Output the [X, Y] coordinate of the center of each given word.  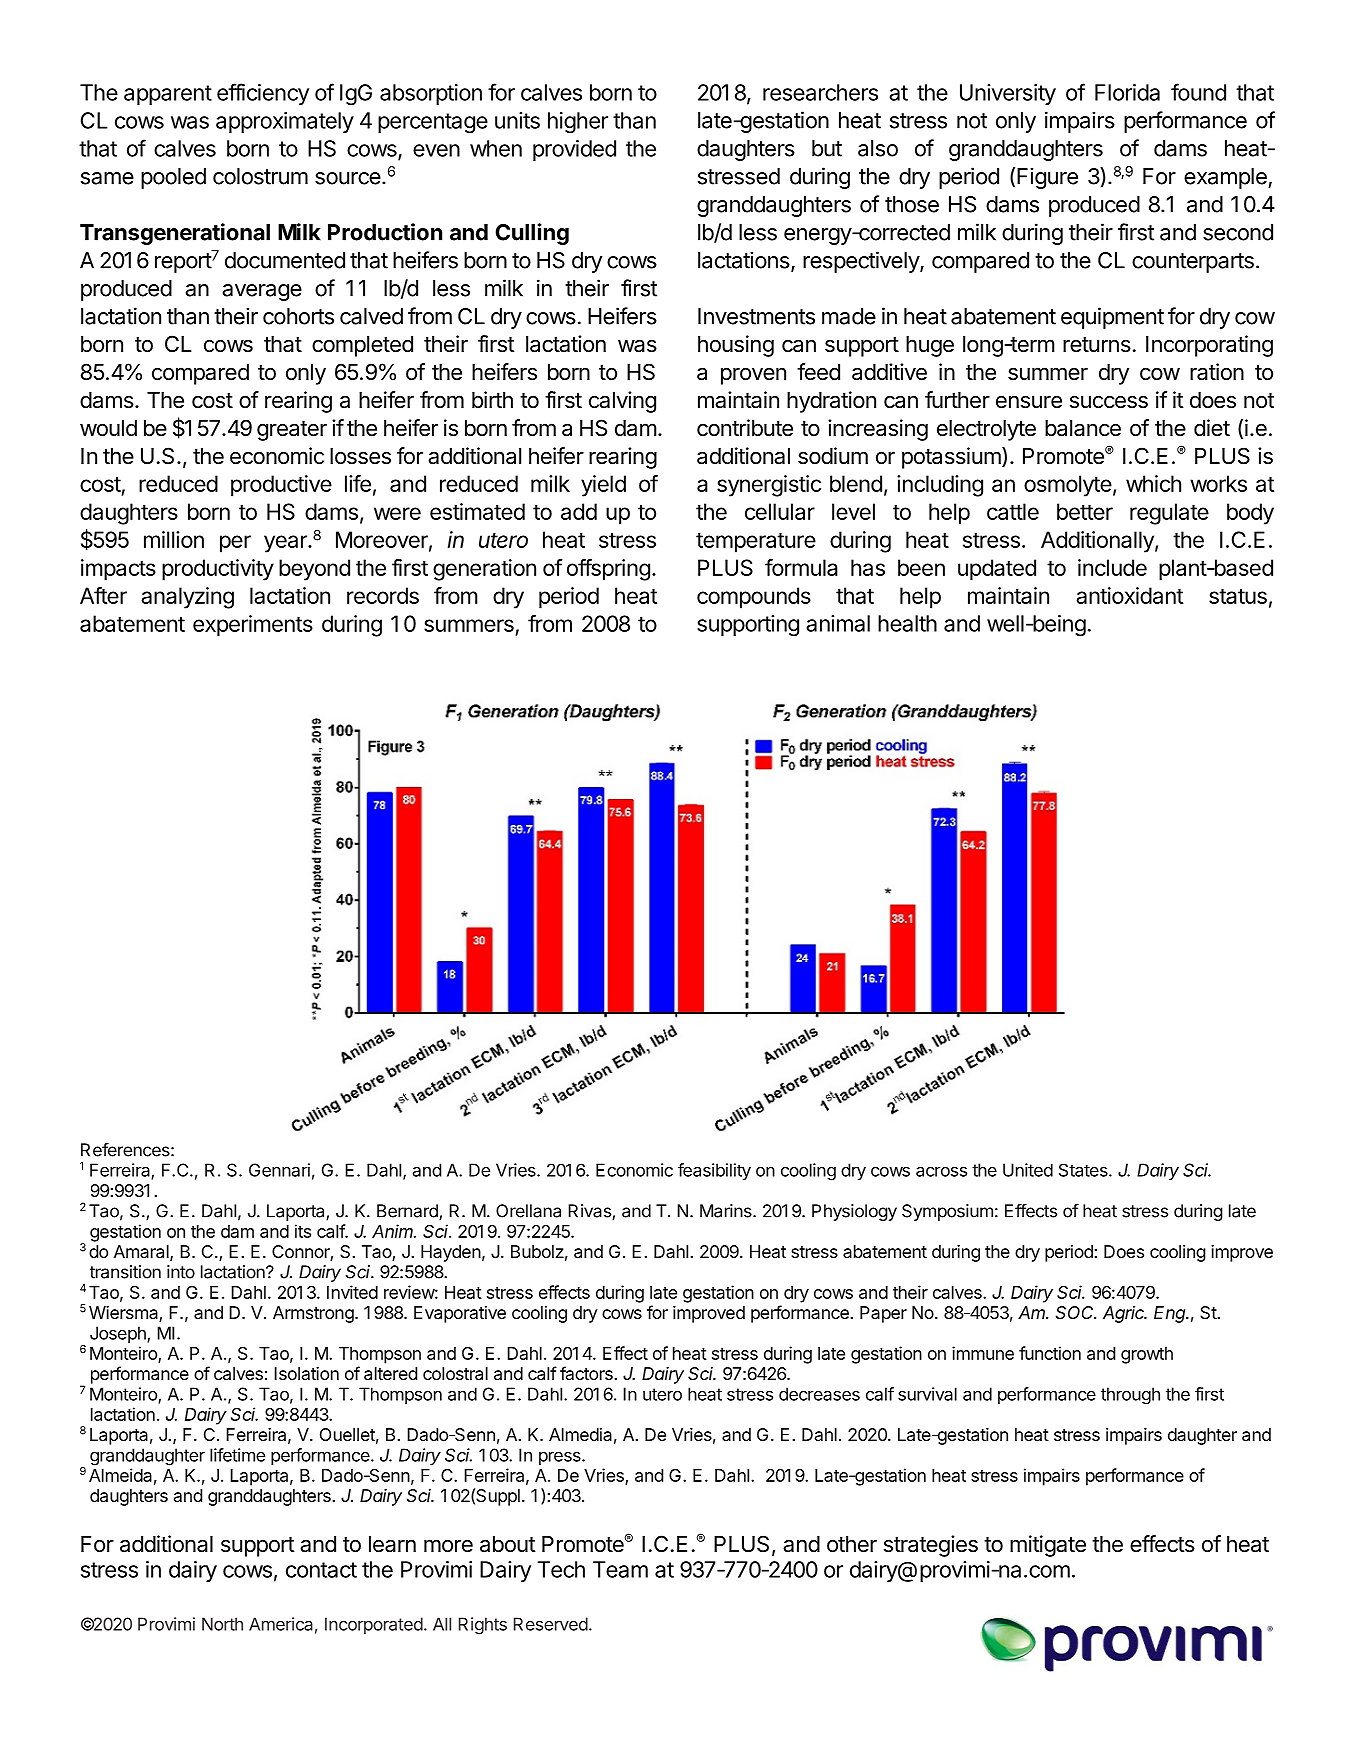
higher [578, 123]
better [1085, 511]
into [181, 1272]
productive [281, 486]
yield [603, 486]
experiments [253, 626]
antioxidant [1129, 595]
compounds [754, 598]
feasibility [714, 1171]
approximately [285, 122]
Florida [1127, 92]
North [222, 1624]
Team [620, 1569]
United [1028, 1170]
